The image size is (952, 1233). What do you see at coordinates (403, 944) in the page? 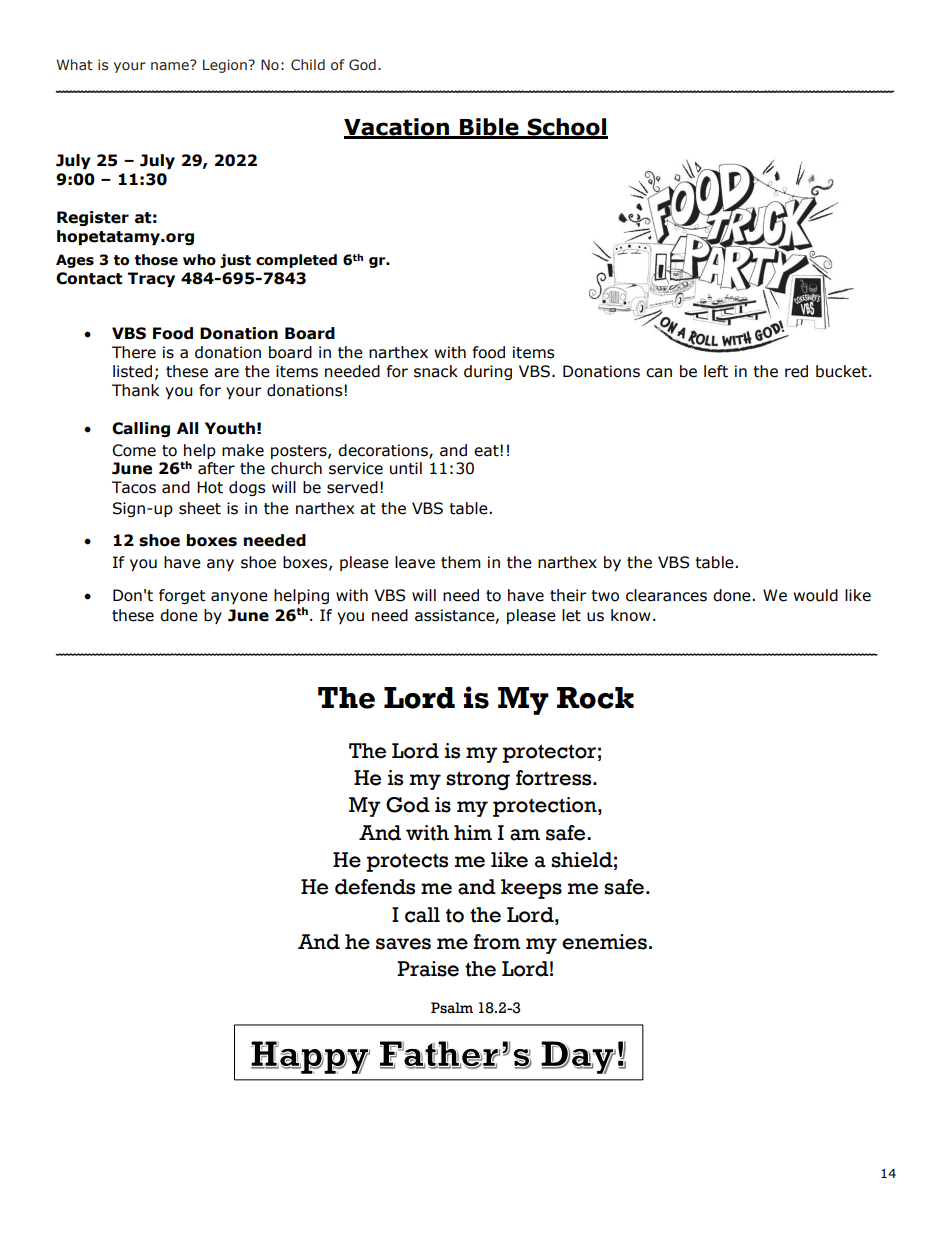
I see `saves` at bounding box center [403, 944].
